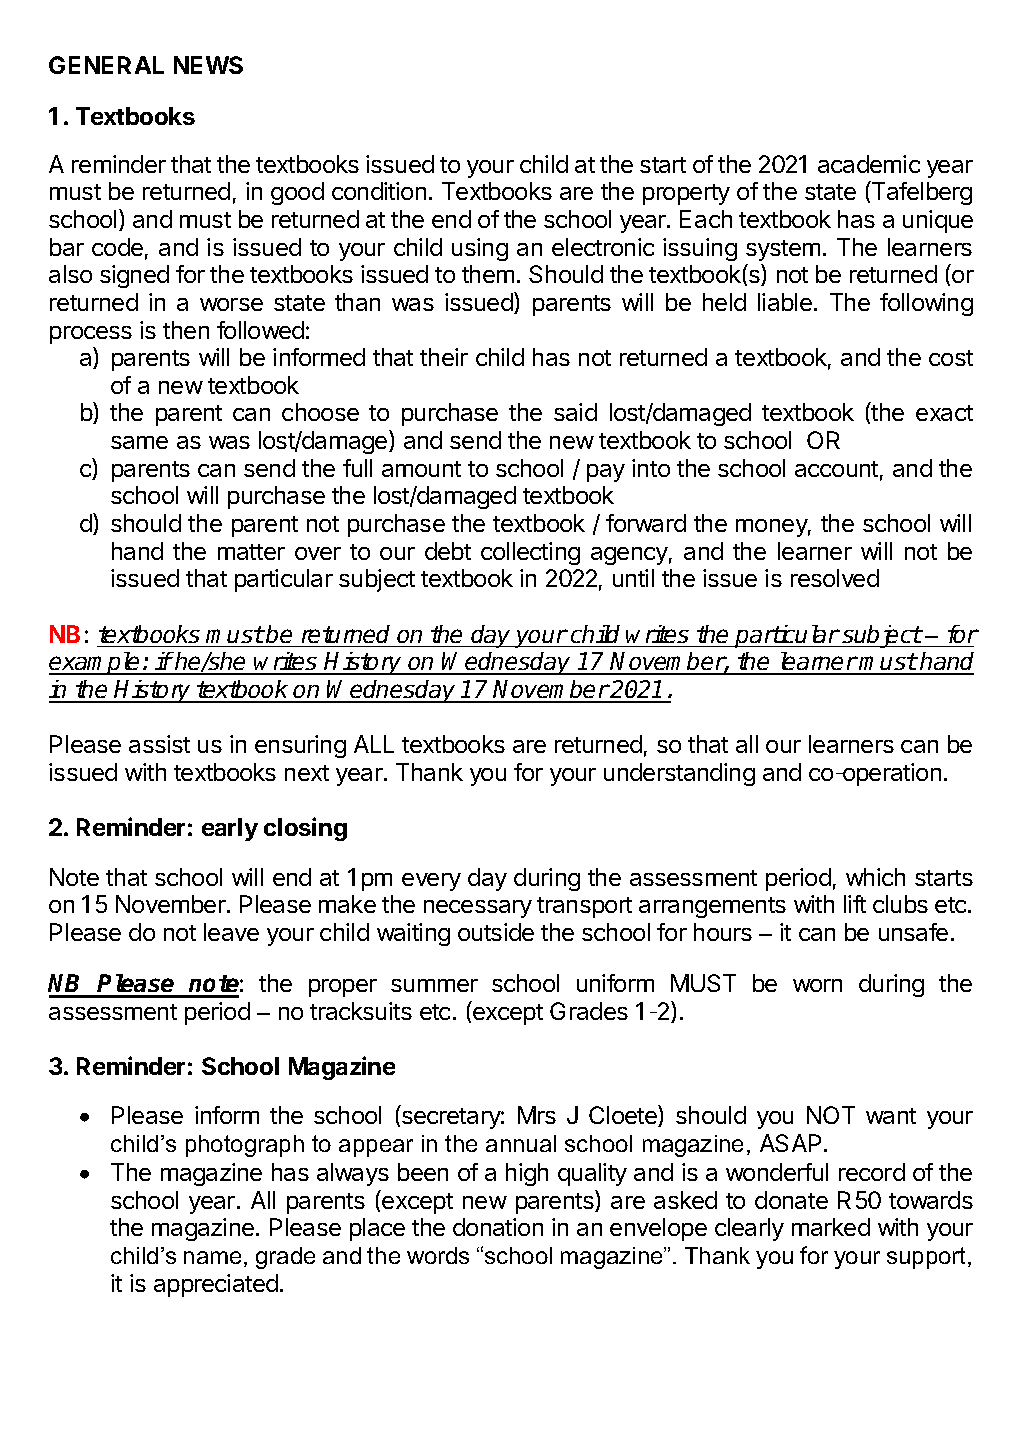 Image resolution: width=1022 pixels, height=1446 pixels. What do you see at coordinates (530, 553) in the page?
I see `collecting` at bounding box center [530, 553].
